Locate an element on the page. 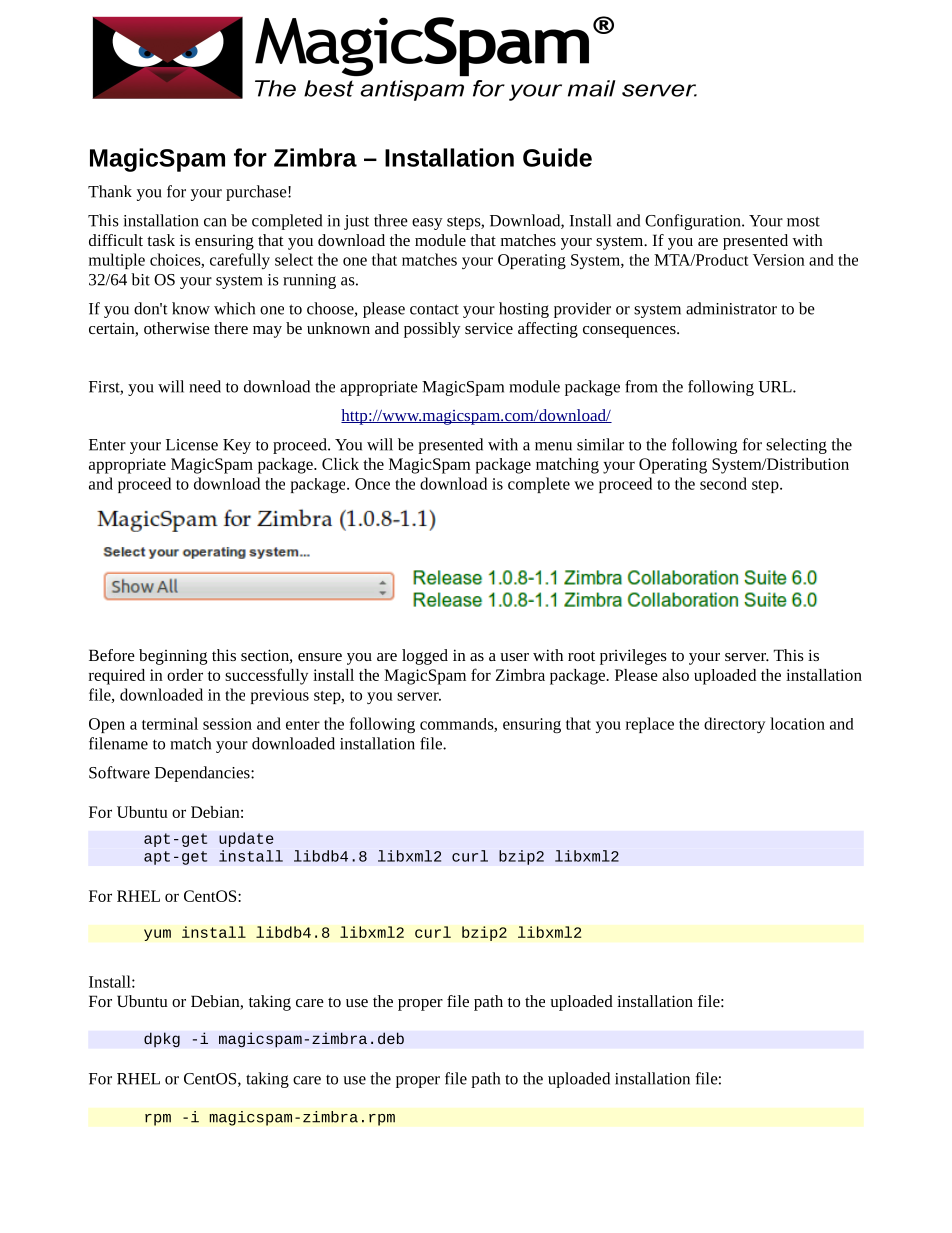  directory is located at coordinates (734, 725).
